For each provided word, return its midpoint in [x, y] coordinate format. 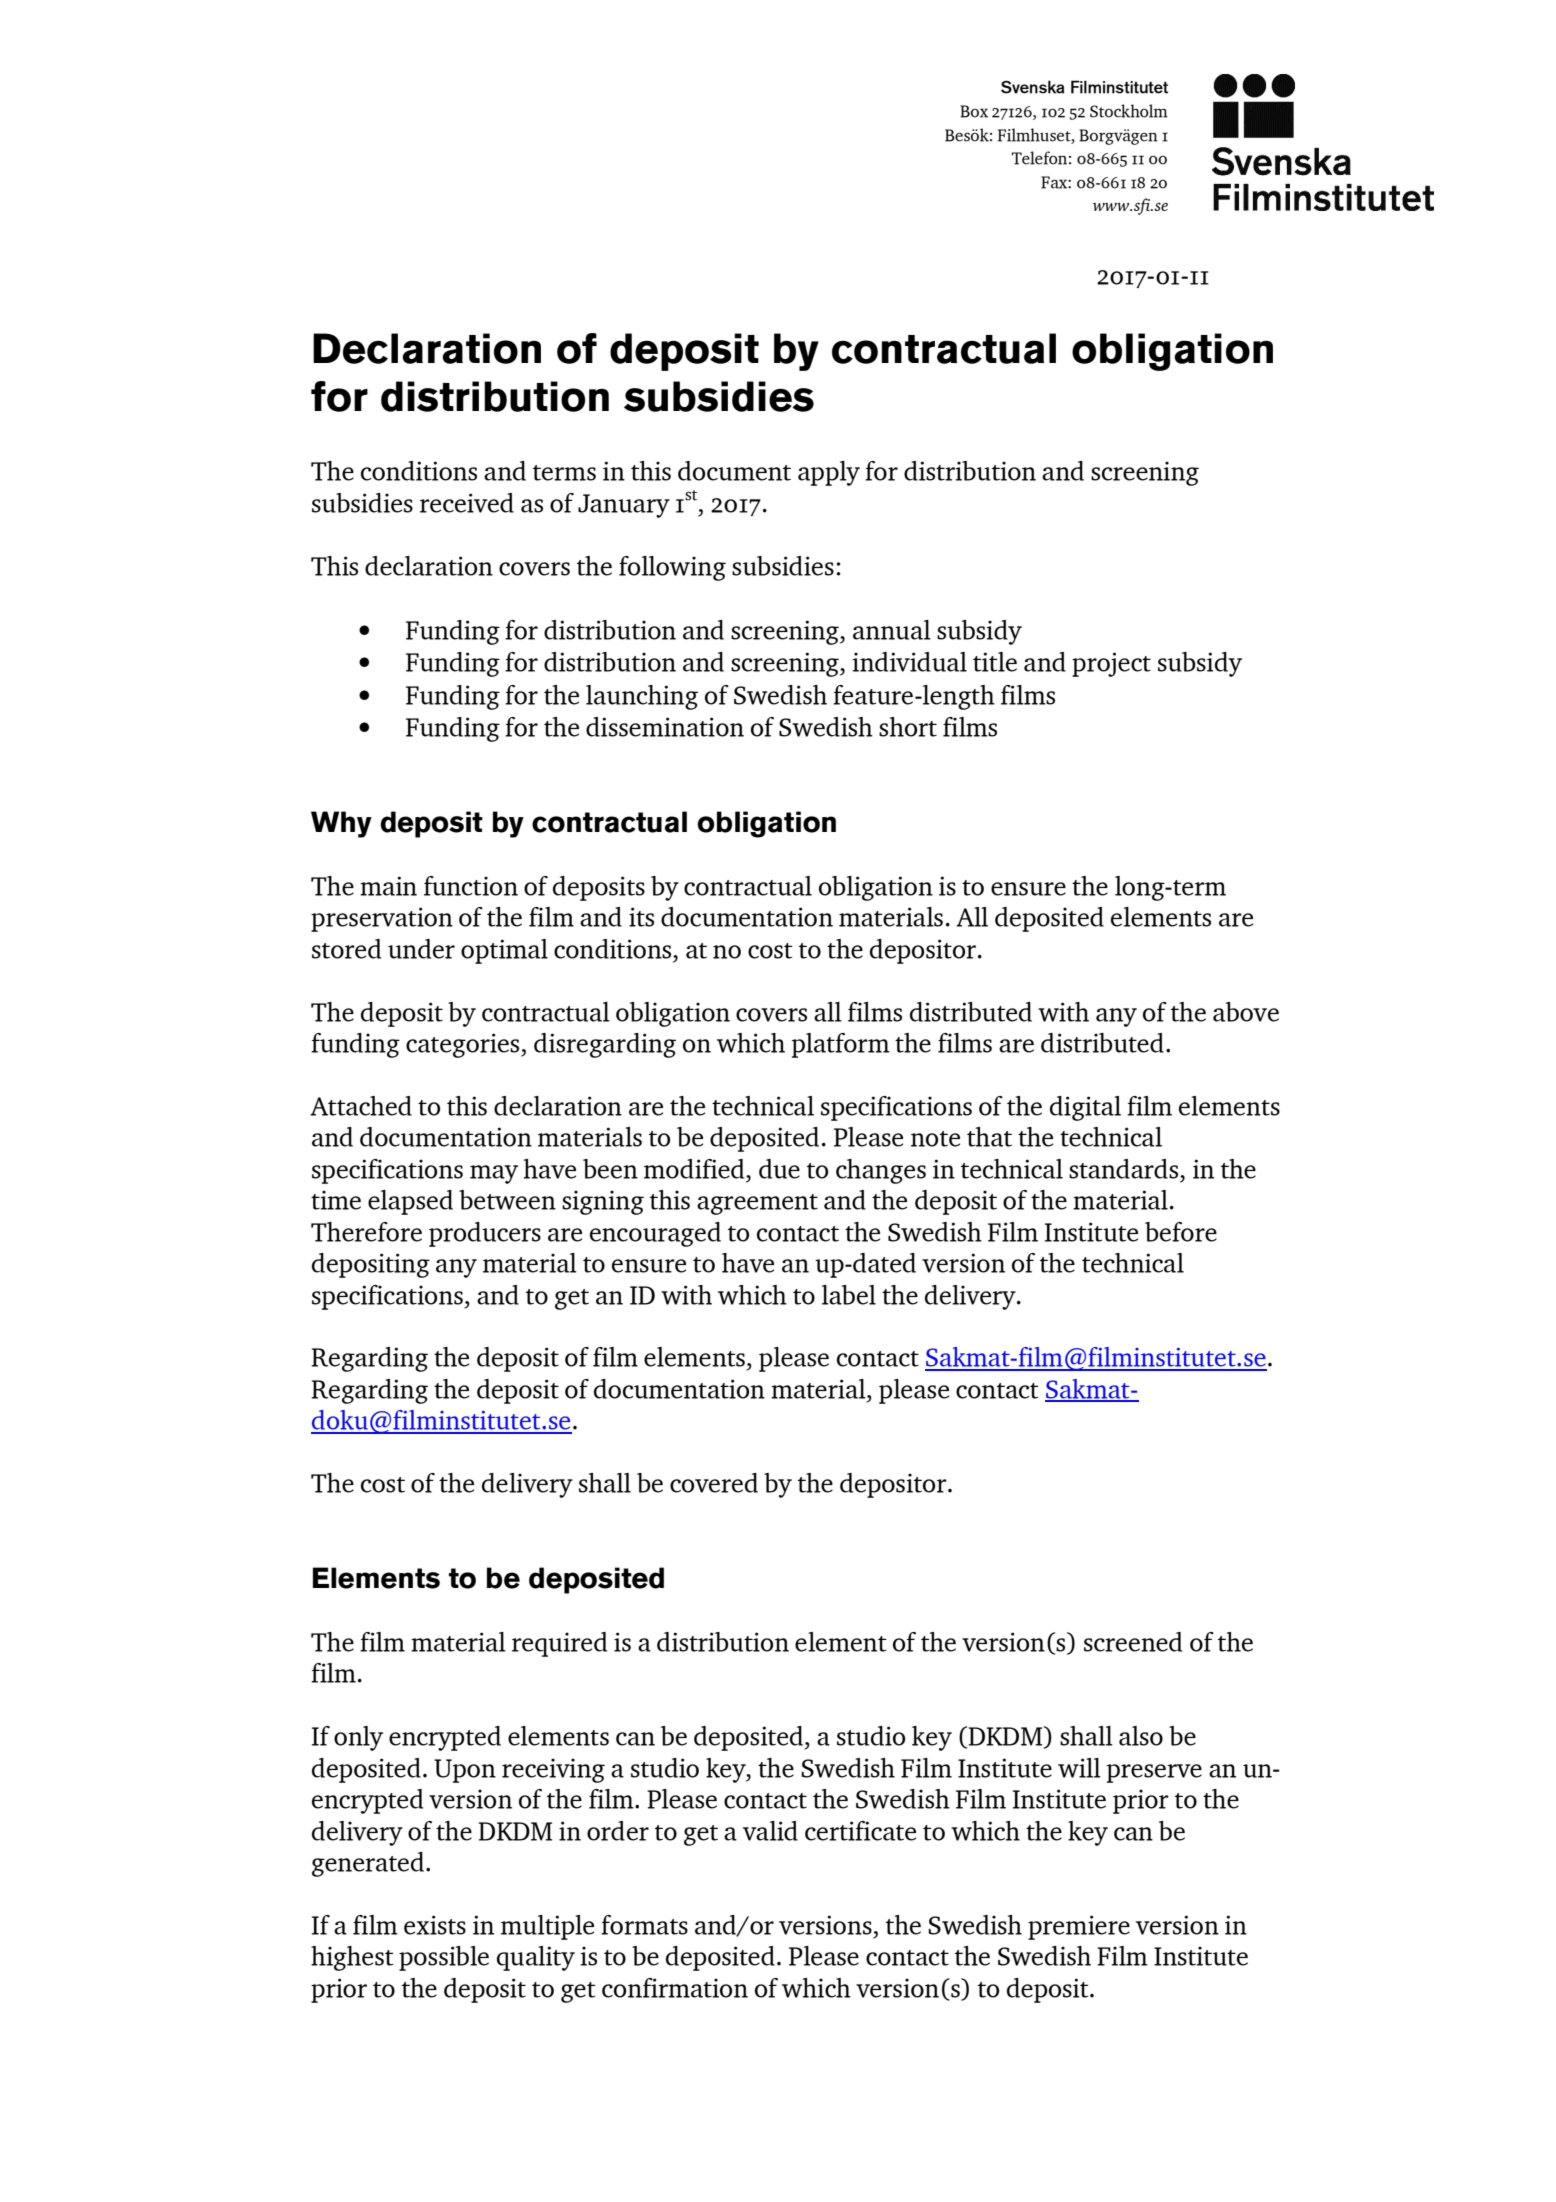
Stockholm [1129, 111]
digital [1085, 1108]
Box [974, 111]
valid [770, 1831]
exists [435, 1925]
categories [464, 1045]
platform [841, 1045]
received [467, 503]
